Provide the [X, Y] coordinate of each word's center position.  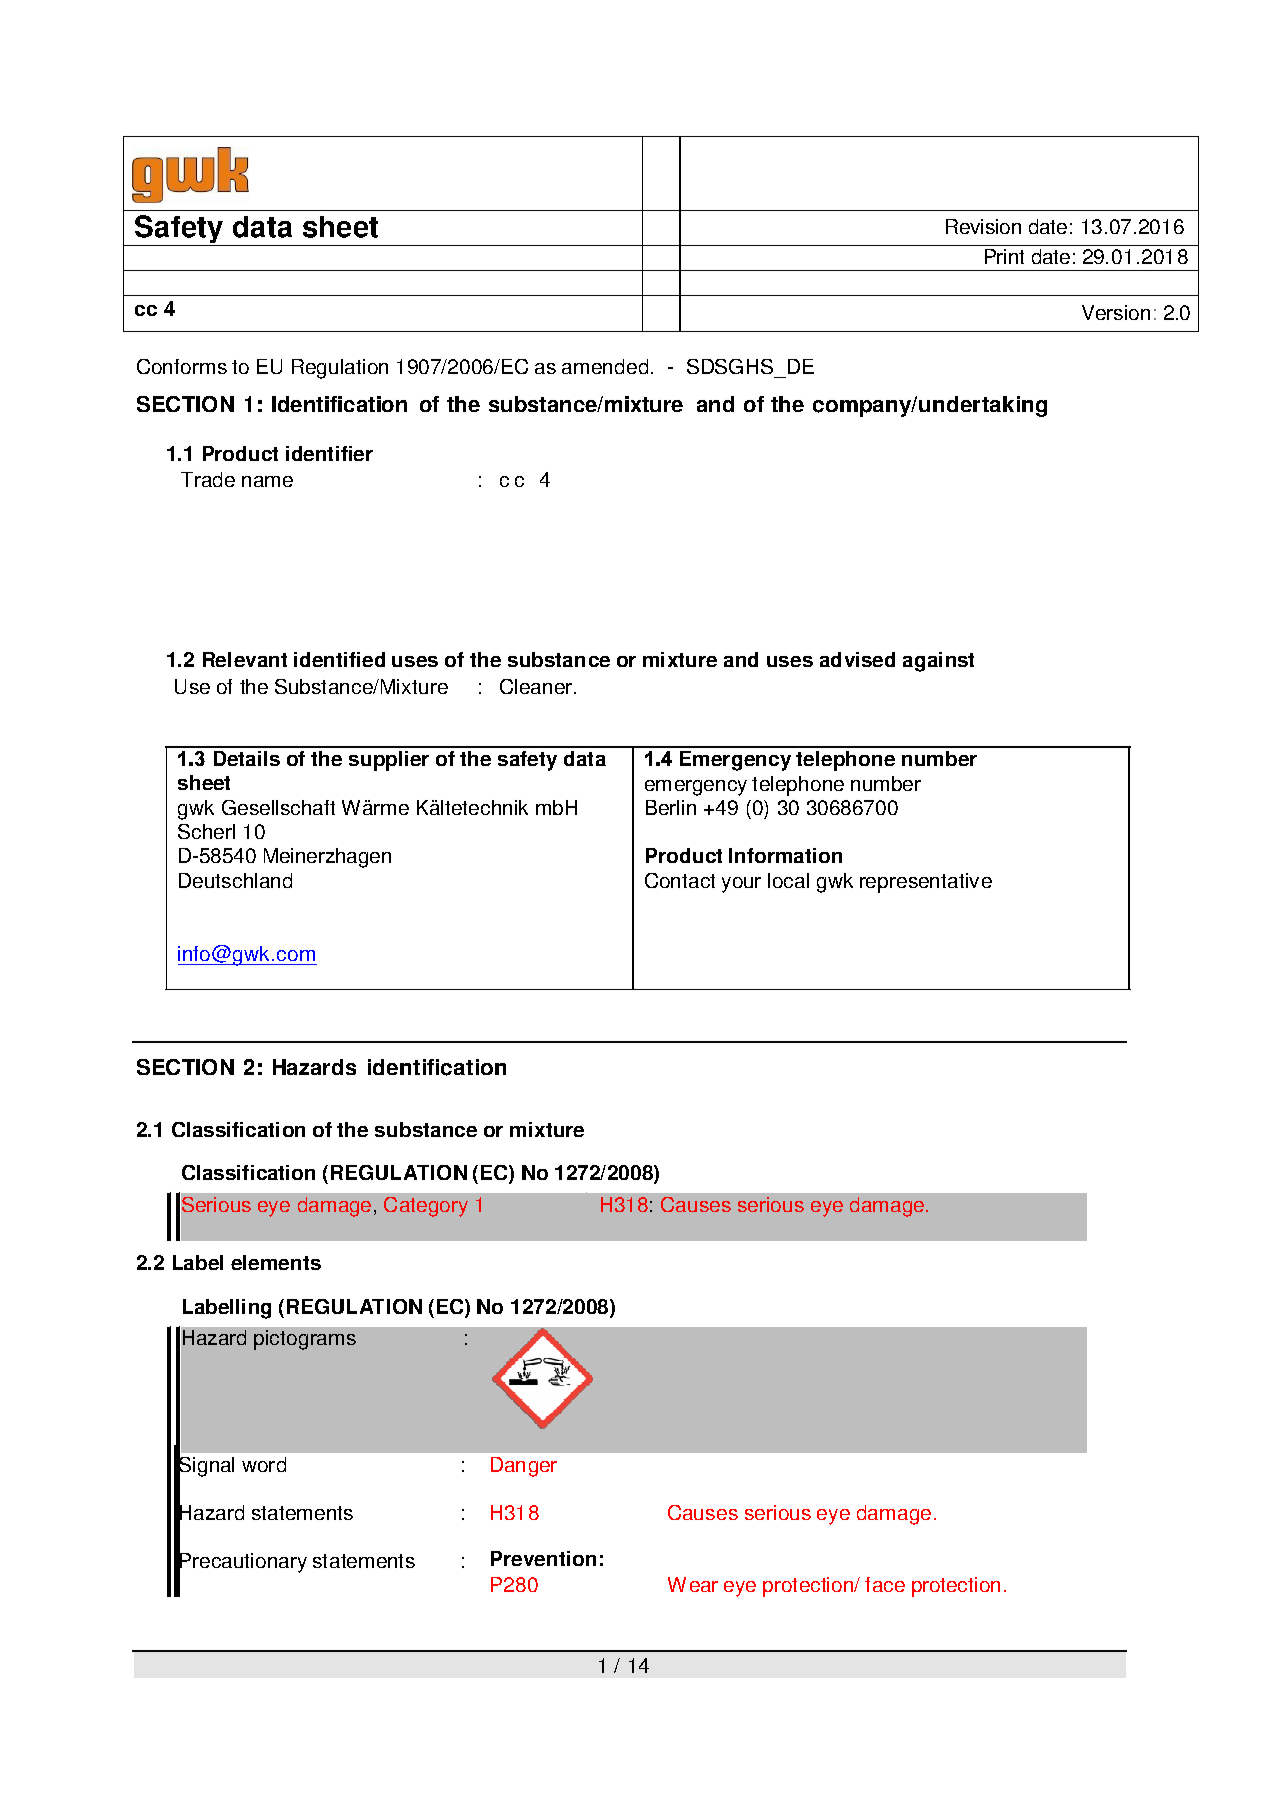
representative [926, 883]
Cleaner [537, 686]
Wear [693, 1584]
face [885, 1584]
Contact [680, 880]
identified [339, 659]
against [938, 662]
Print [1004, 256]
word [264, 1464]
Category [426, 1207]
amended [605, 366]
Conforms [182, 366]
